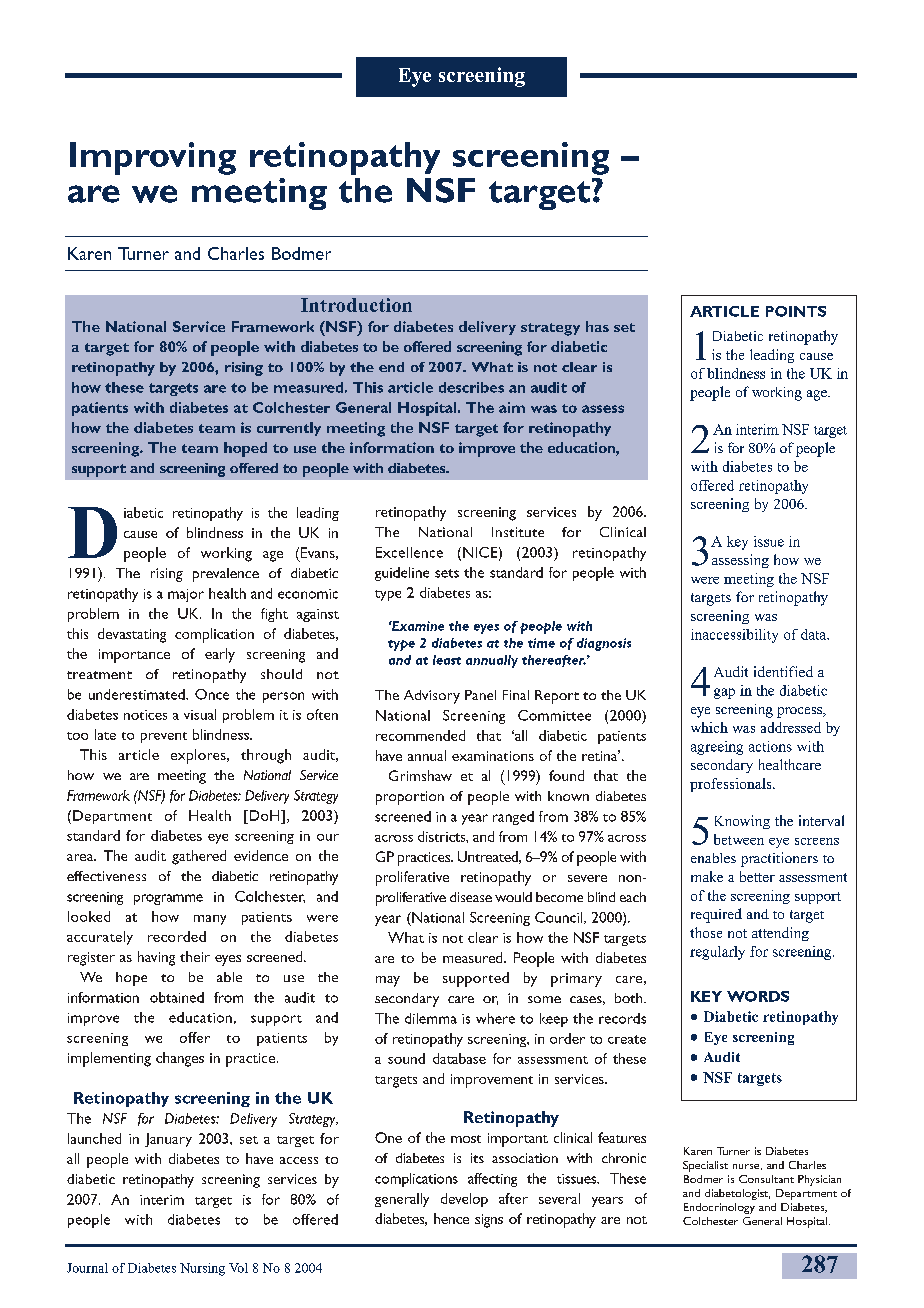 The height and width of the image is (1308, 924). What do you see at coordinates (356, 305) in the image?
I see `Introduction` at bounding box center [356, 305].
